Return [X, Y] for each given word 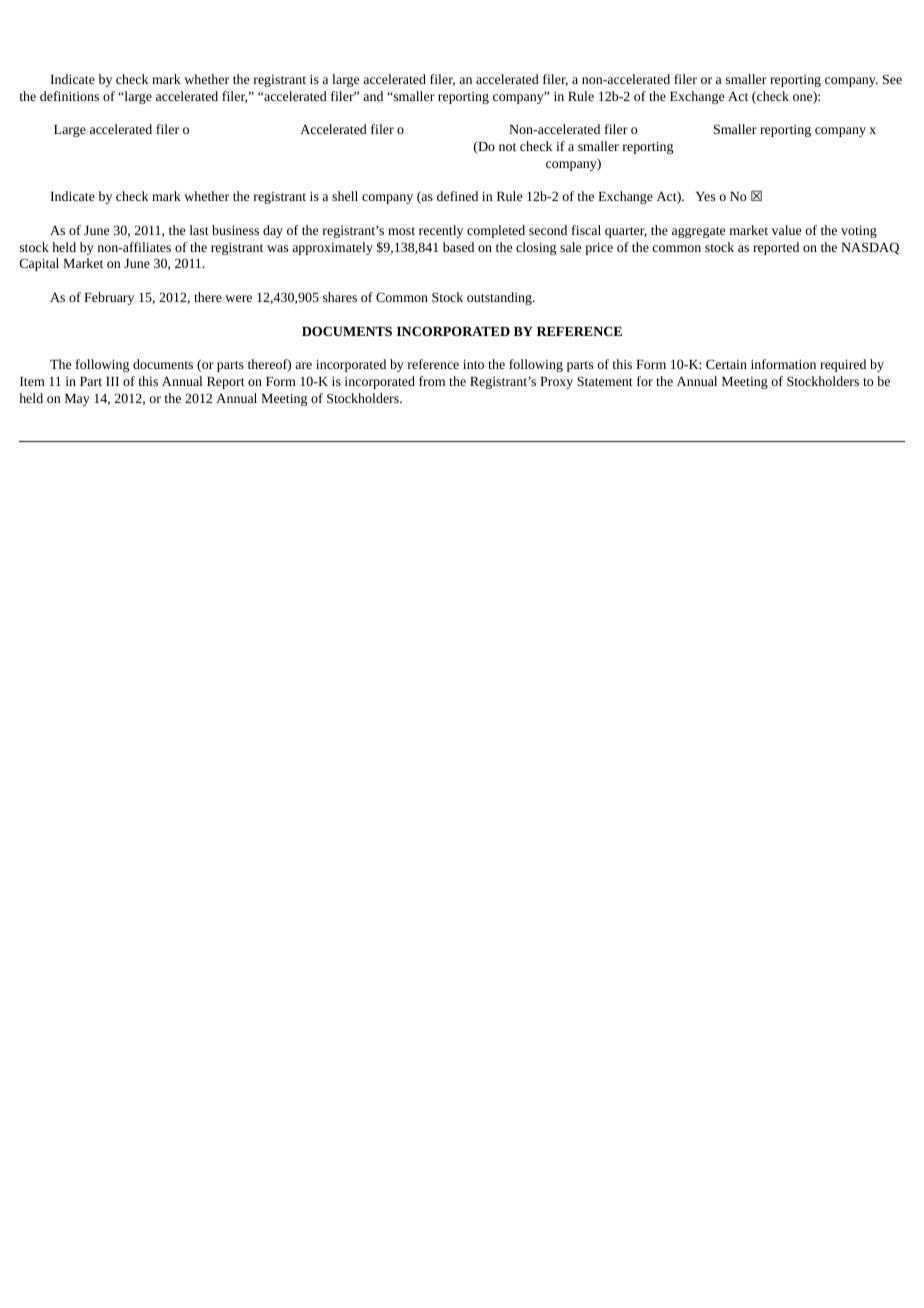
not [507, 147]
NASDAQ [870, 248]
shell [345, 196]
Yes [705, 196]
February [109, 298]
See [892, 79]
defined [457, 196]
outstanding [500, 298]
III [112, 381]
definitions [69, 96]
